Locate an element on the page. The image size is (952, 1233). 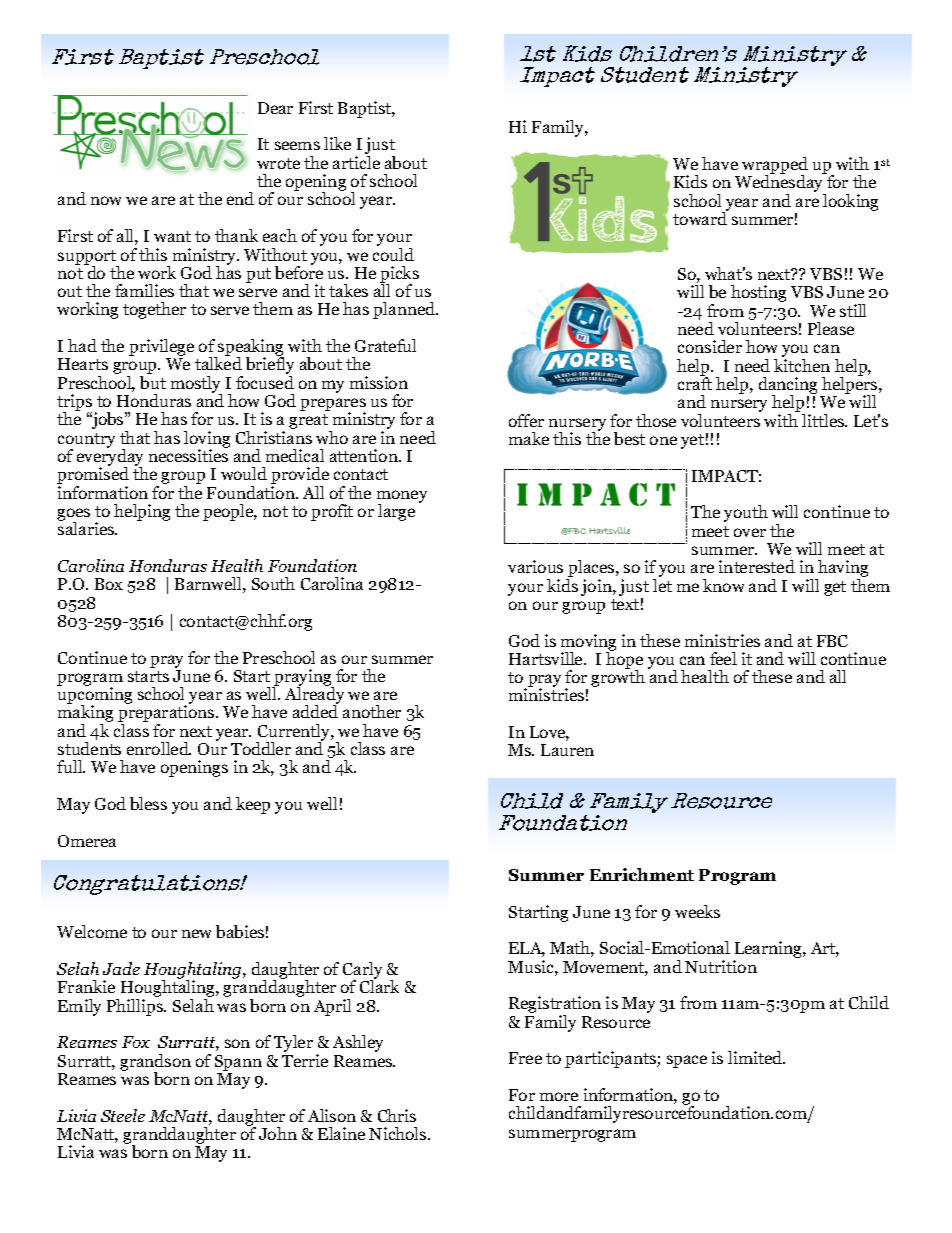
know is located at coordinates (723, 585).
